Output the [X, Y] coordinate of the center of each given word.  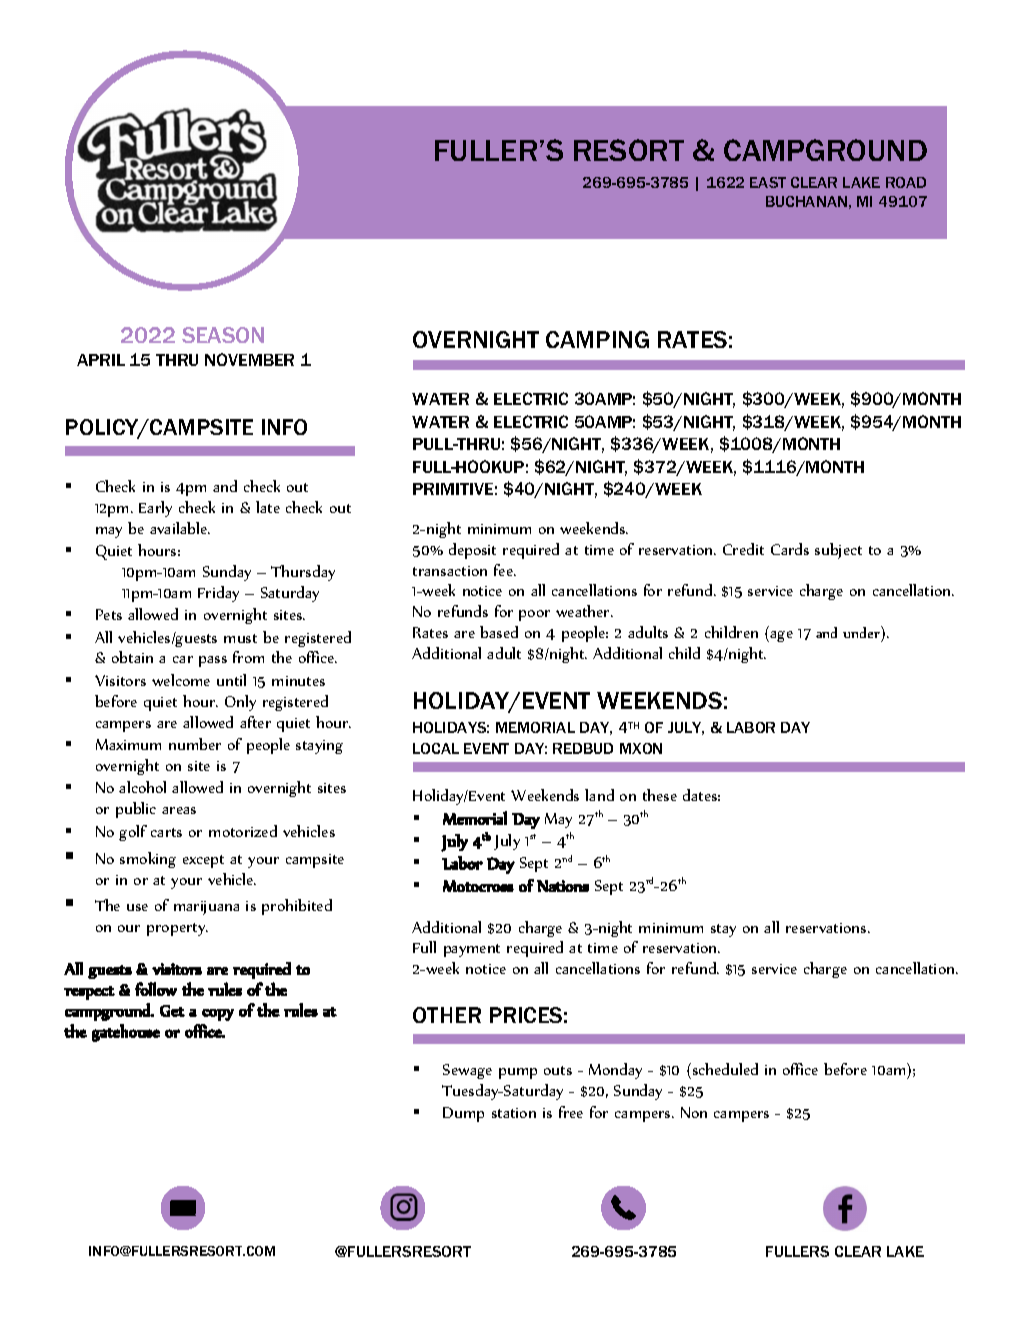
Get [172, 1011]
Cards [790, 549]
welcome [181, 680]
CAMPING [597, 339]
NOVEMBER [249, 359]
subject [838, 551]
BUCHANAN [806, 201]
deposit [472, 551]
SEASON [223, 335]
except [203, 861]
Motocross [478, 886]
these [660, 795]
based [499, 632]
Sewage [467, 1071]
